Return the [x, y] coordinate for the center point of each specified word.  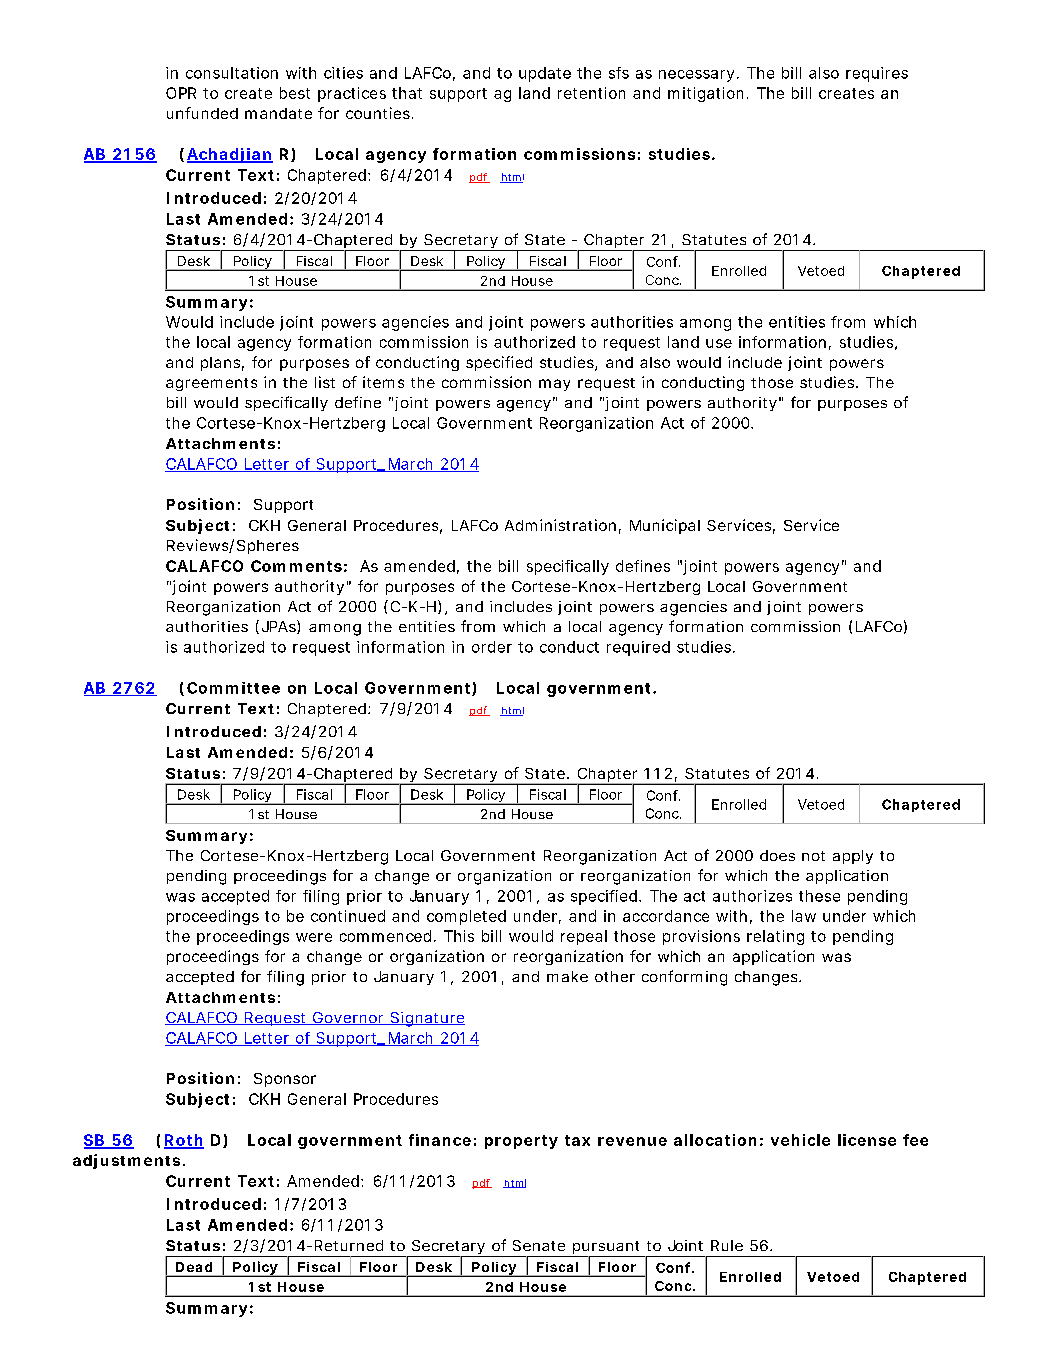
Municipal [665, 526]
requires [877, 74]
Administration [560, 525]
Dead [194, 1267]
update [545, 74]
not [813, 856]
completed [466, 917]
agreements [211, 384]
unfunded [202, 113]
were [314, 937]
